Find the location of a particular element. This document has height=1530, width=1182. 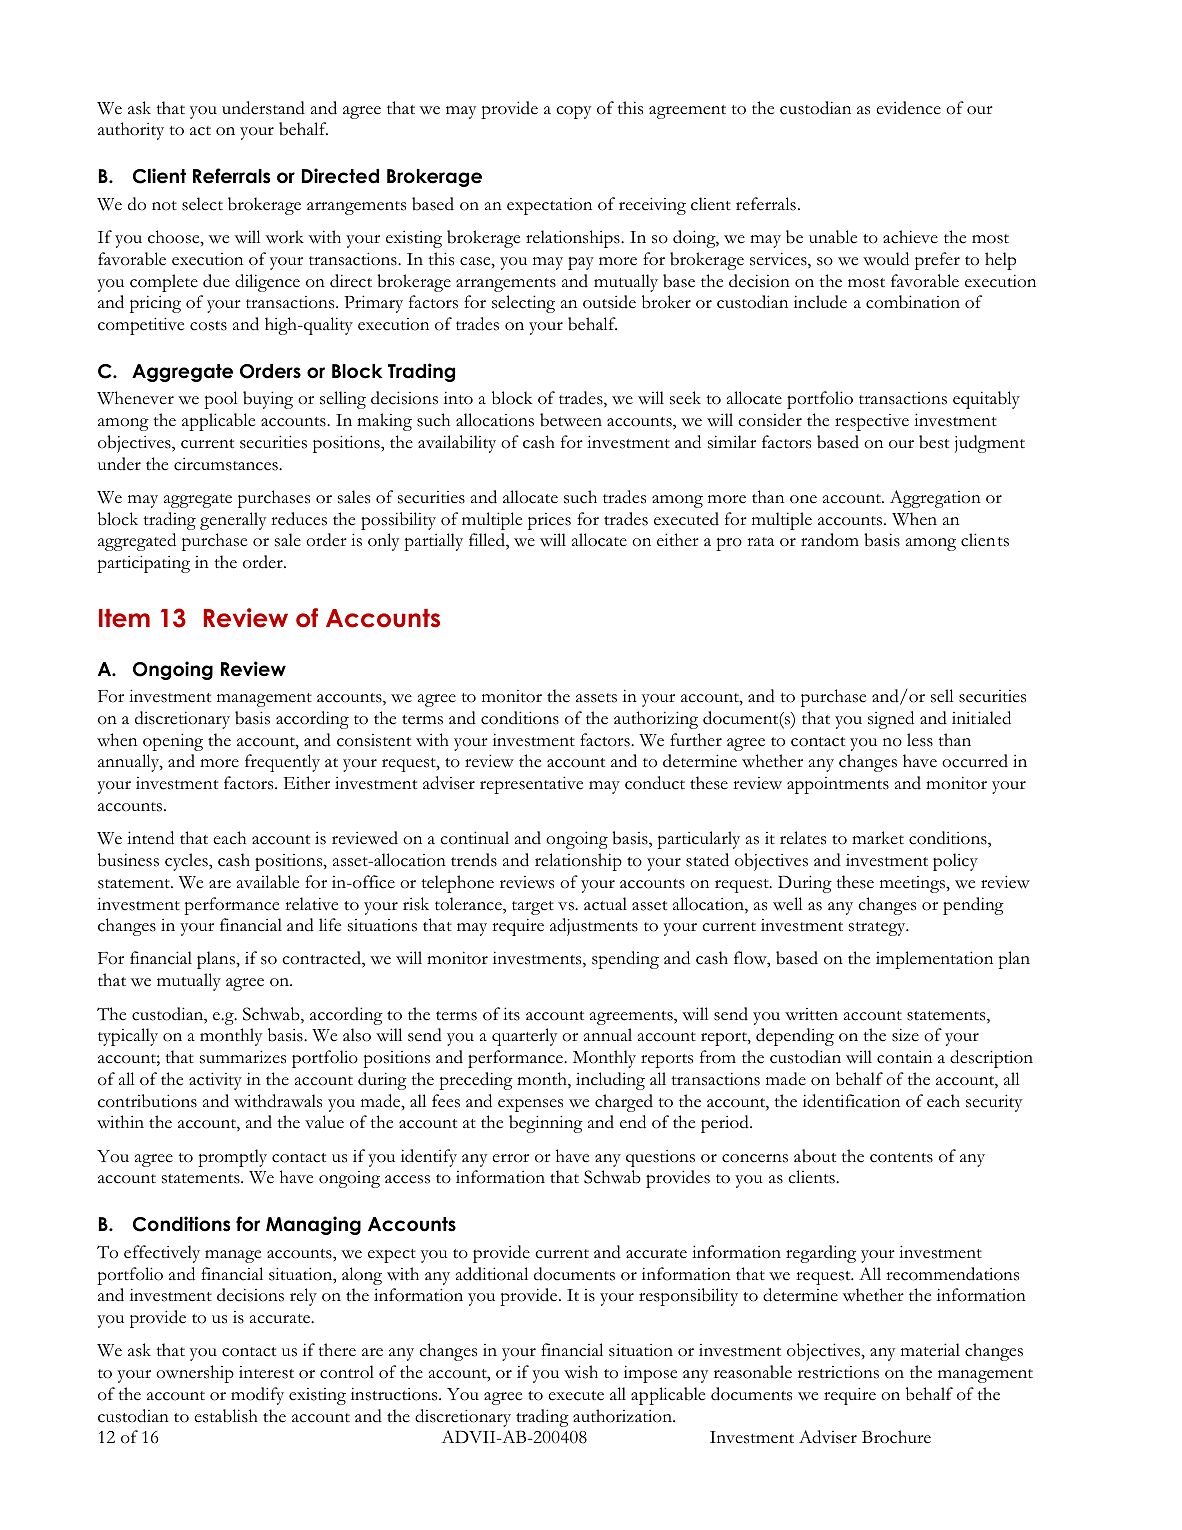

wish is located at coordinates (581, 1372).
